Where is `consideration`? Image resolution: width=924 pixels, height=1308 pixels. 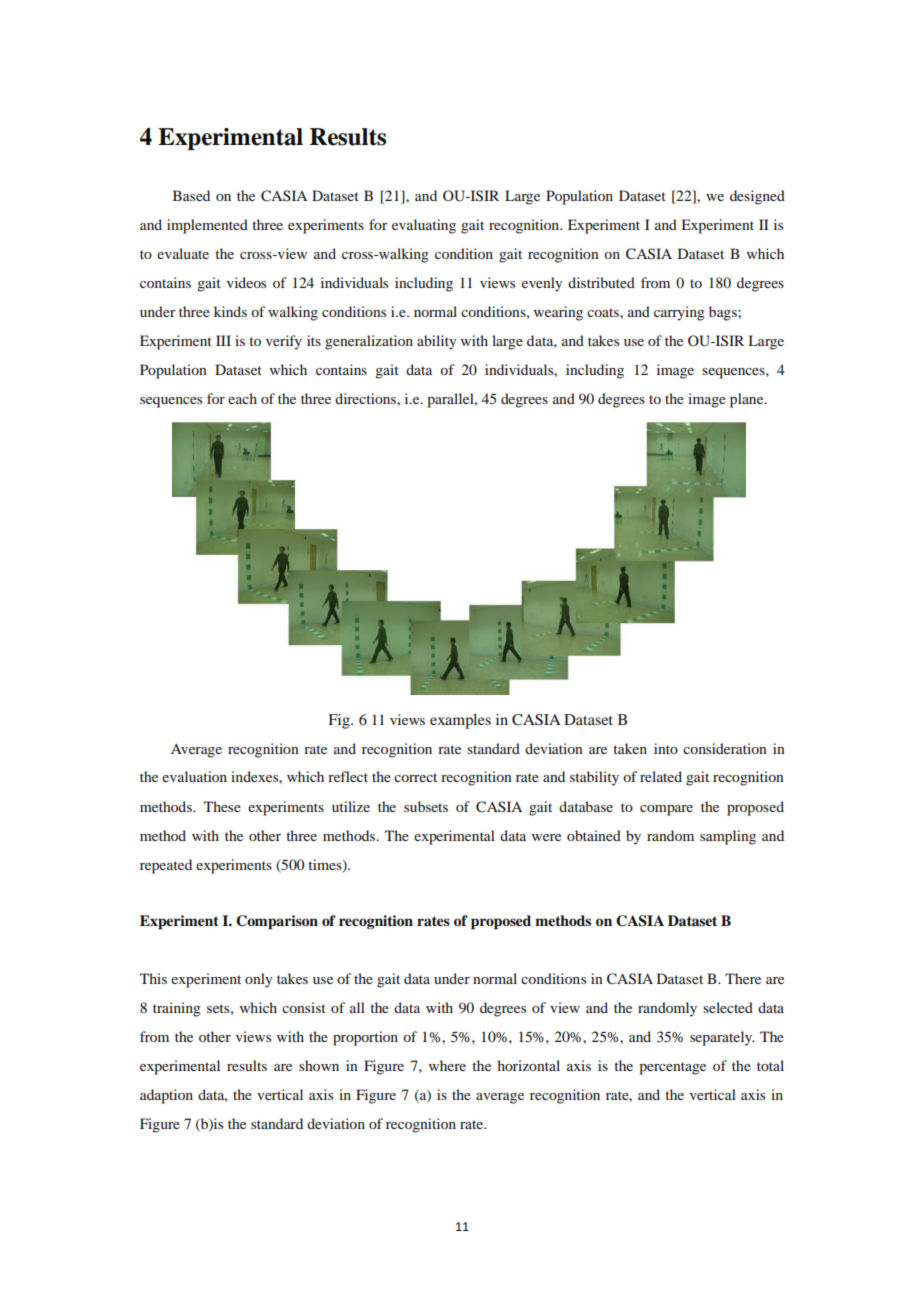
consideration is located at coordinates (725, 748).
